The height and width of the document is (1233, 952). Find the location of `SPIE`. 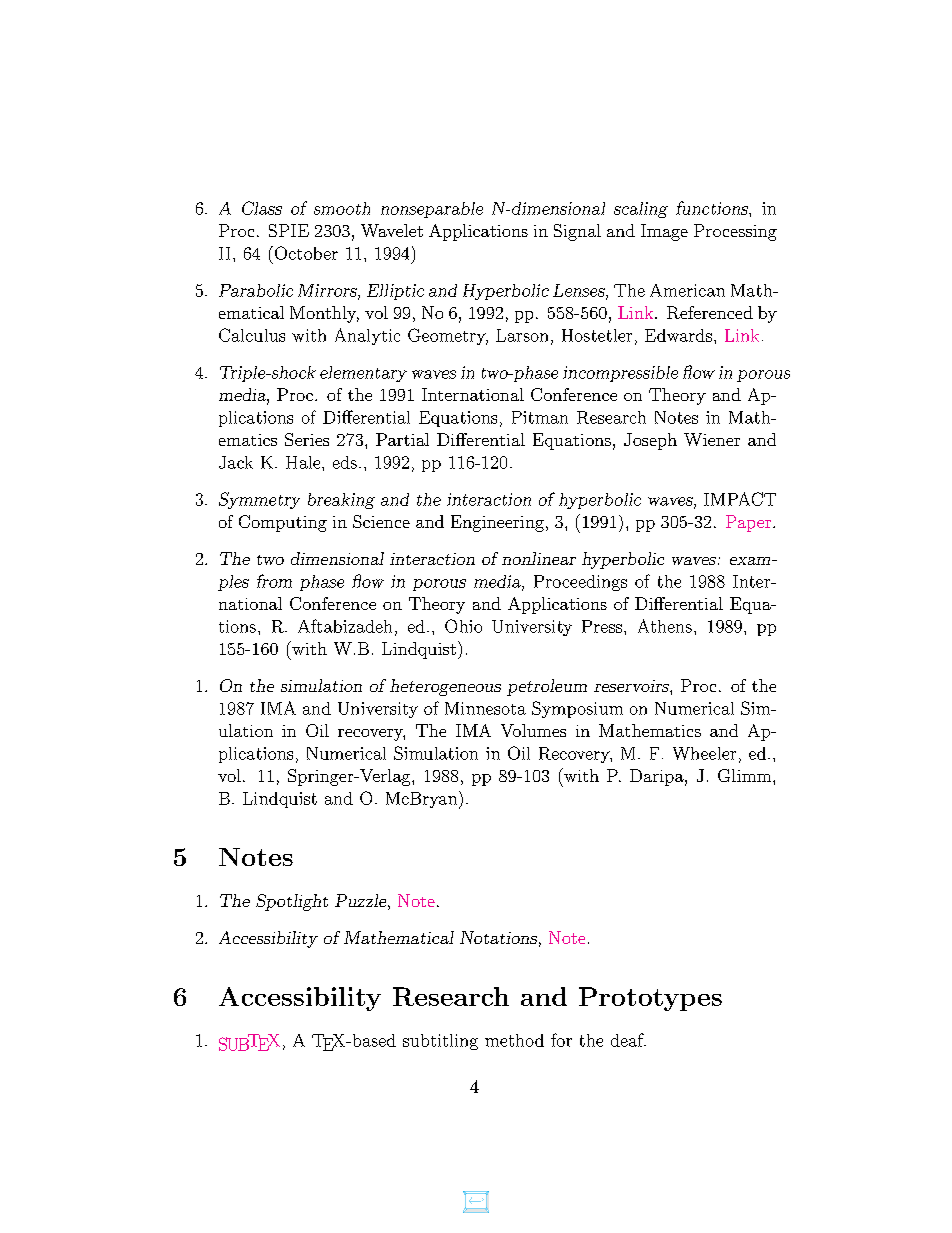

SPIE is located at coordinates (289, 230).
